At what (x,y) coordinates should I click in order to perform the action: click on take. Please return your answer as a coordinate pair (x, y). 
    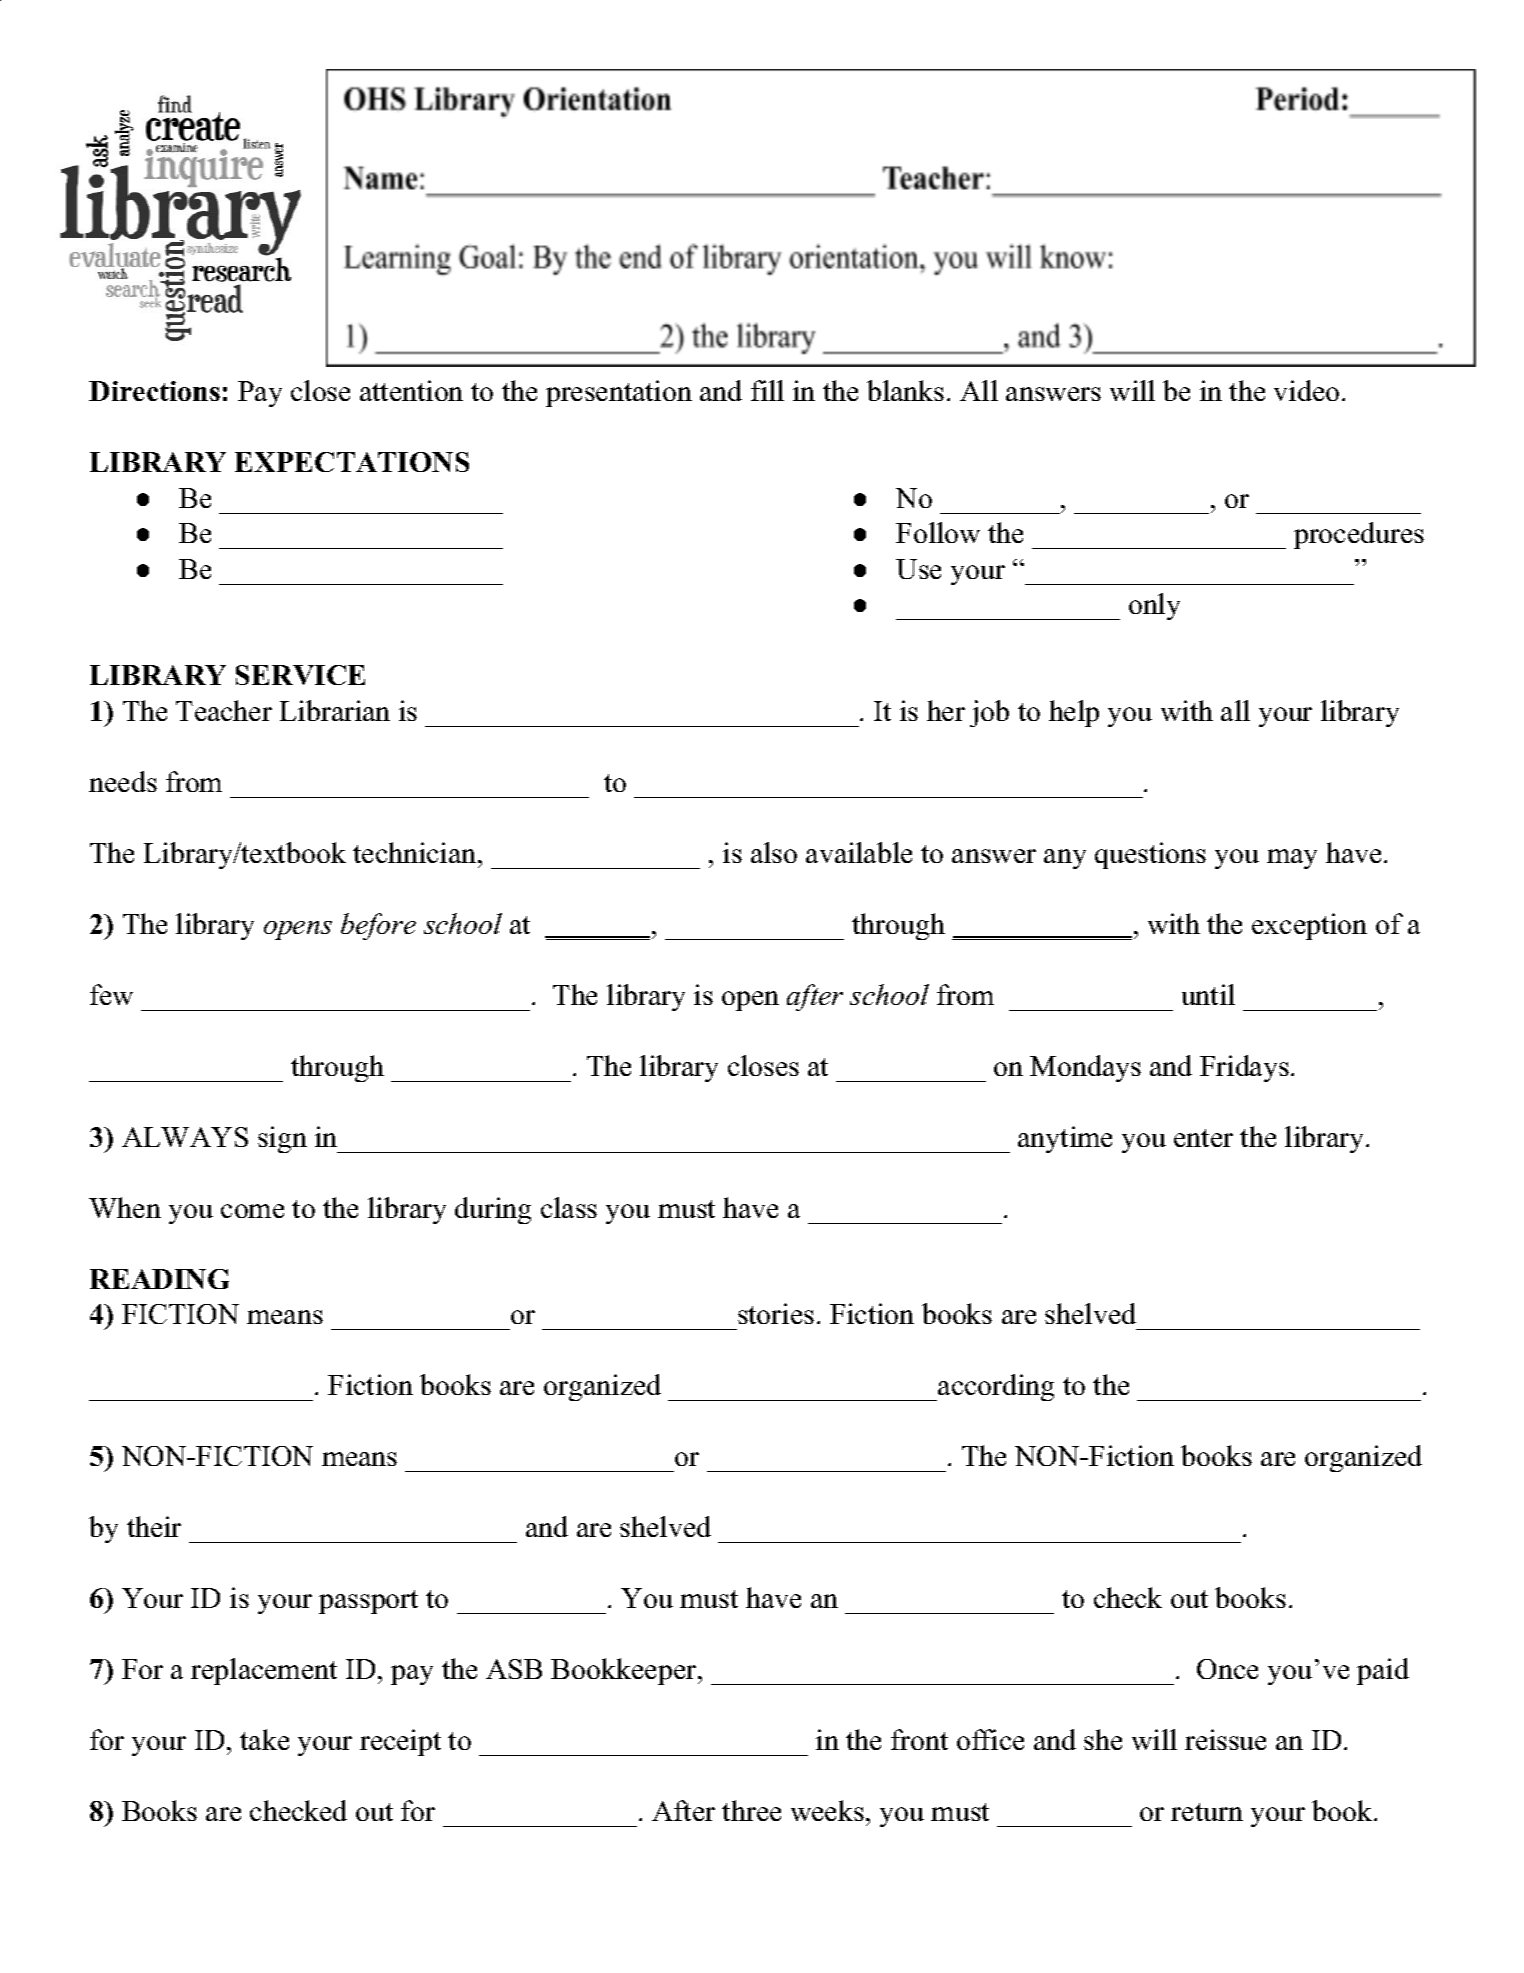
    Looking at the image, I should click on (264, 1739).
